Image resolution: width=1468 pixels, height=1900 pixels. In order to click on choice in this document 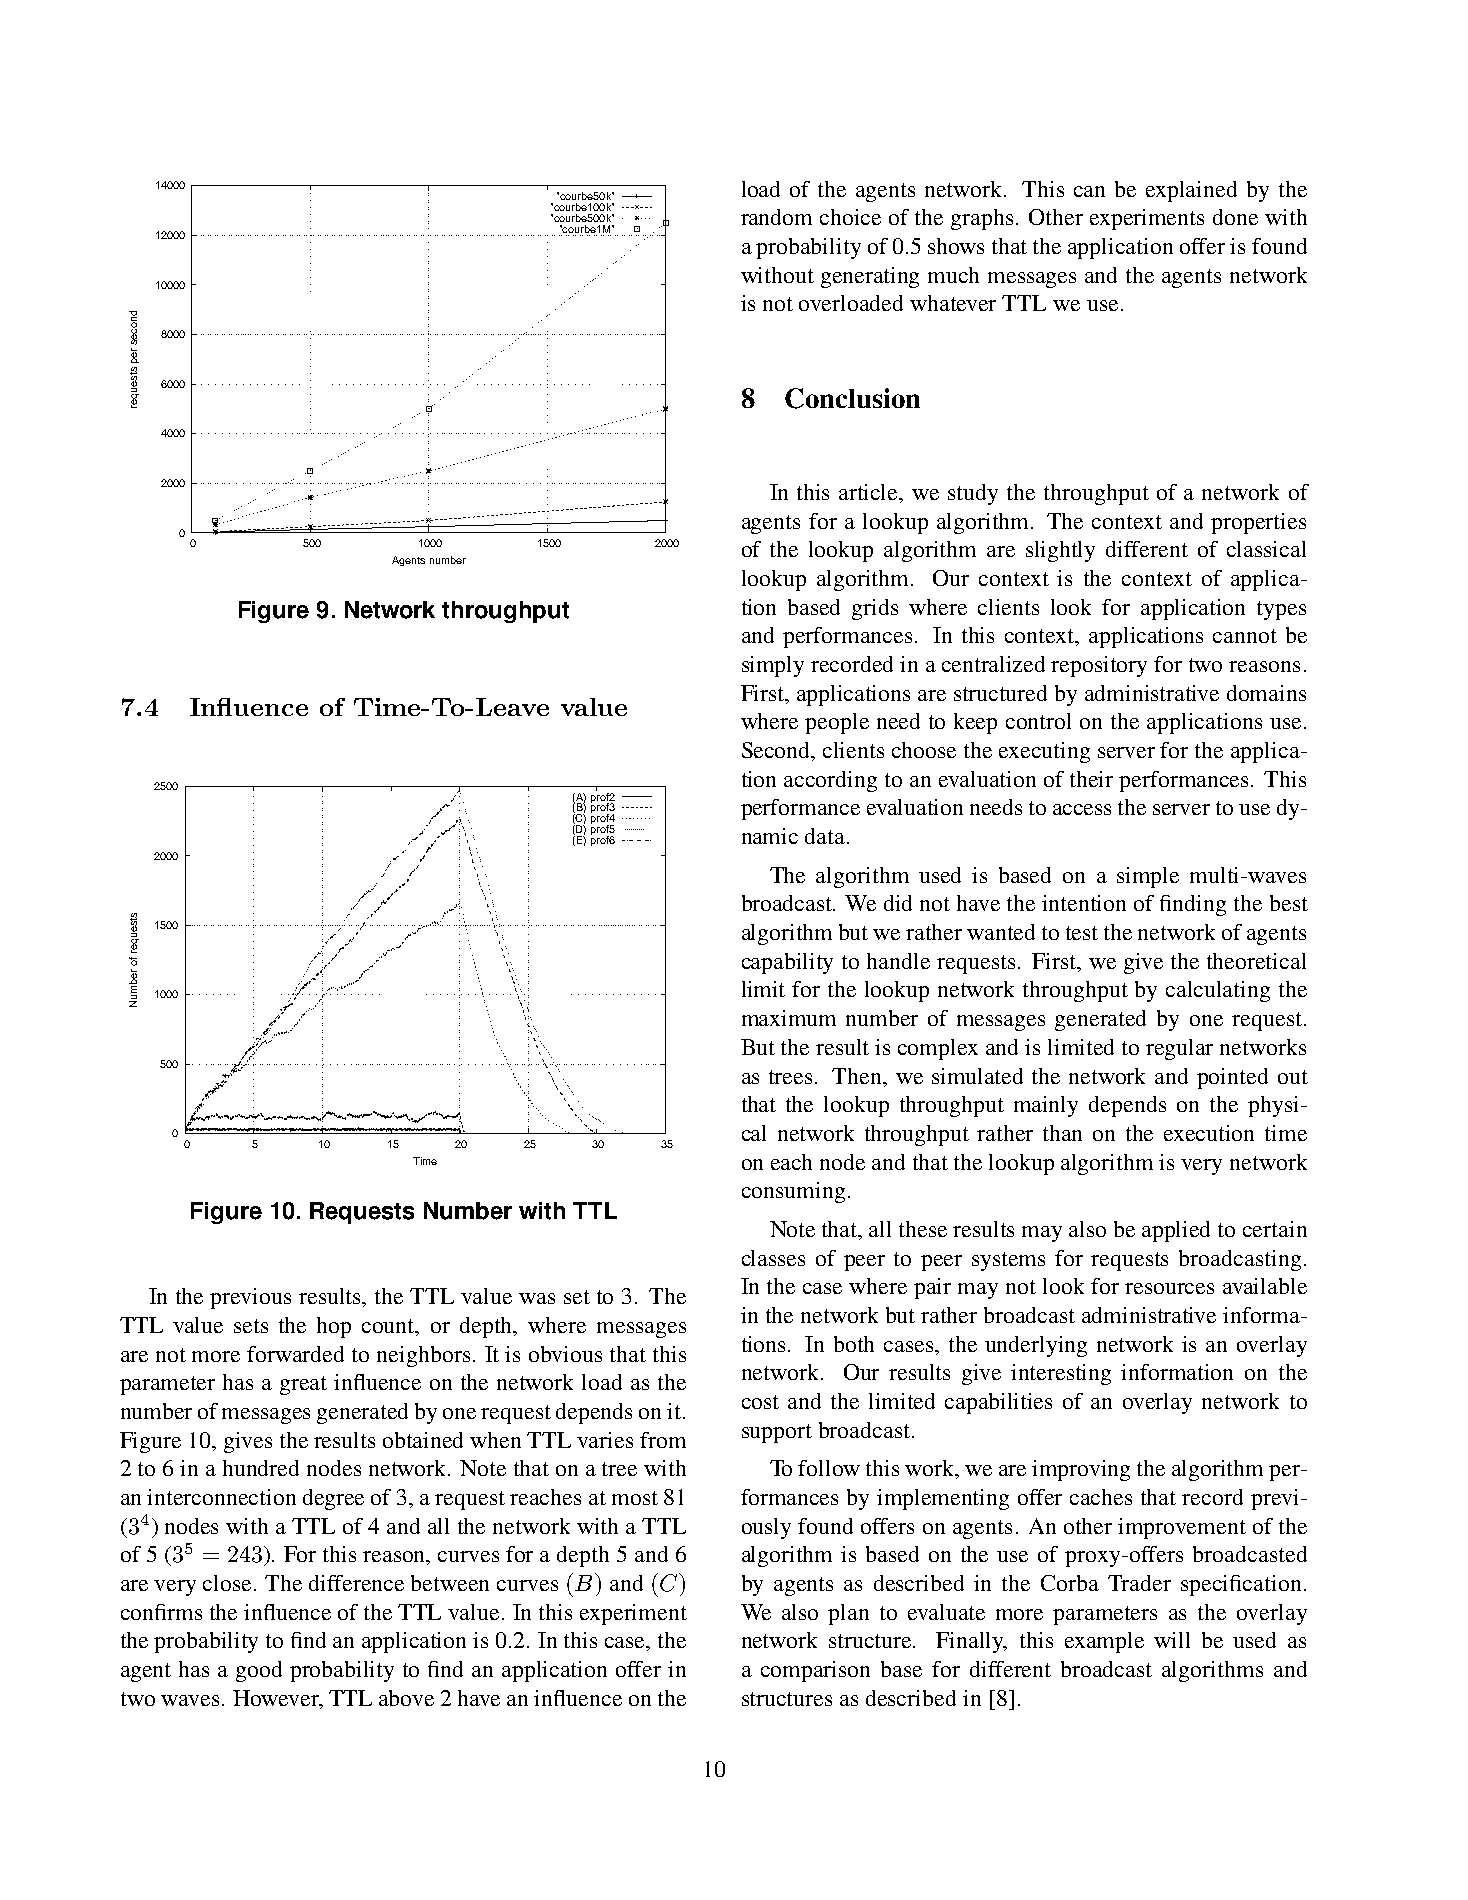, I will do `click(850, 217)`.
